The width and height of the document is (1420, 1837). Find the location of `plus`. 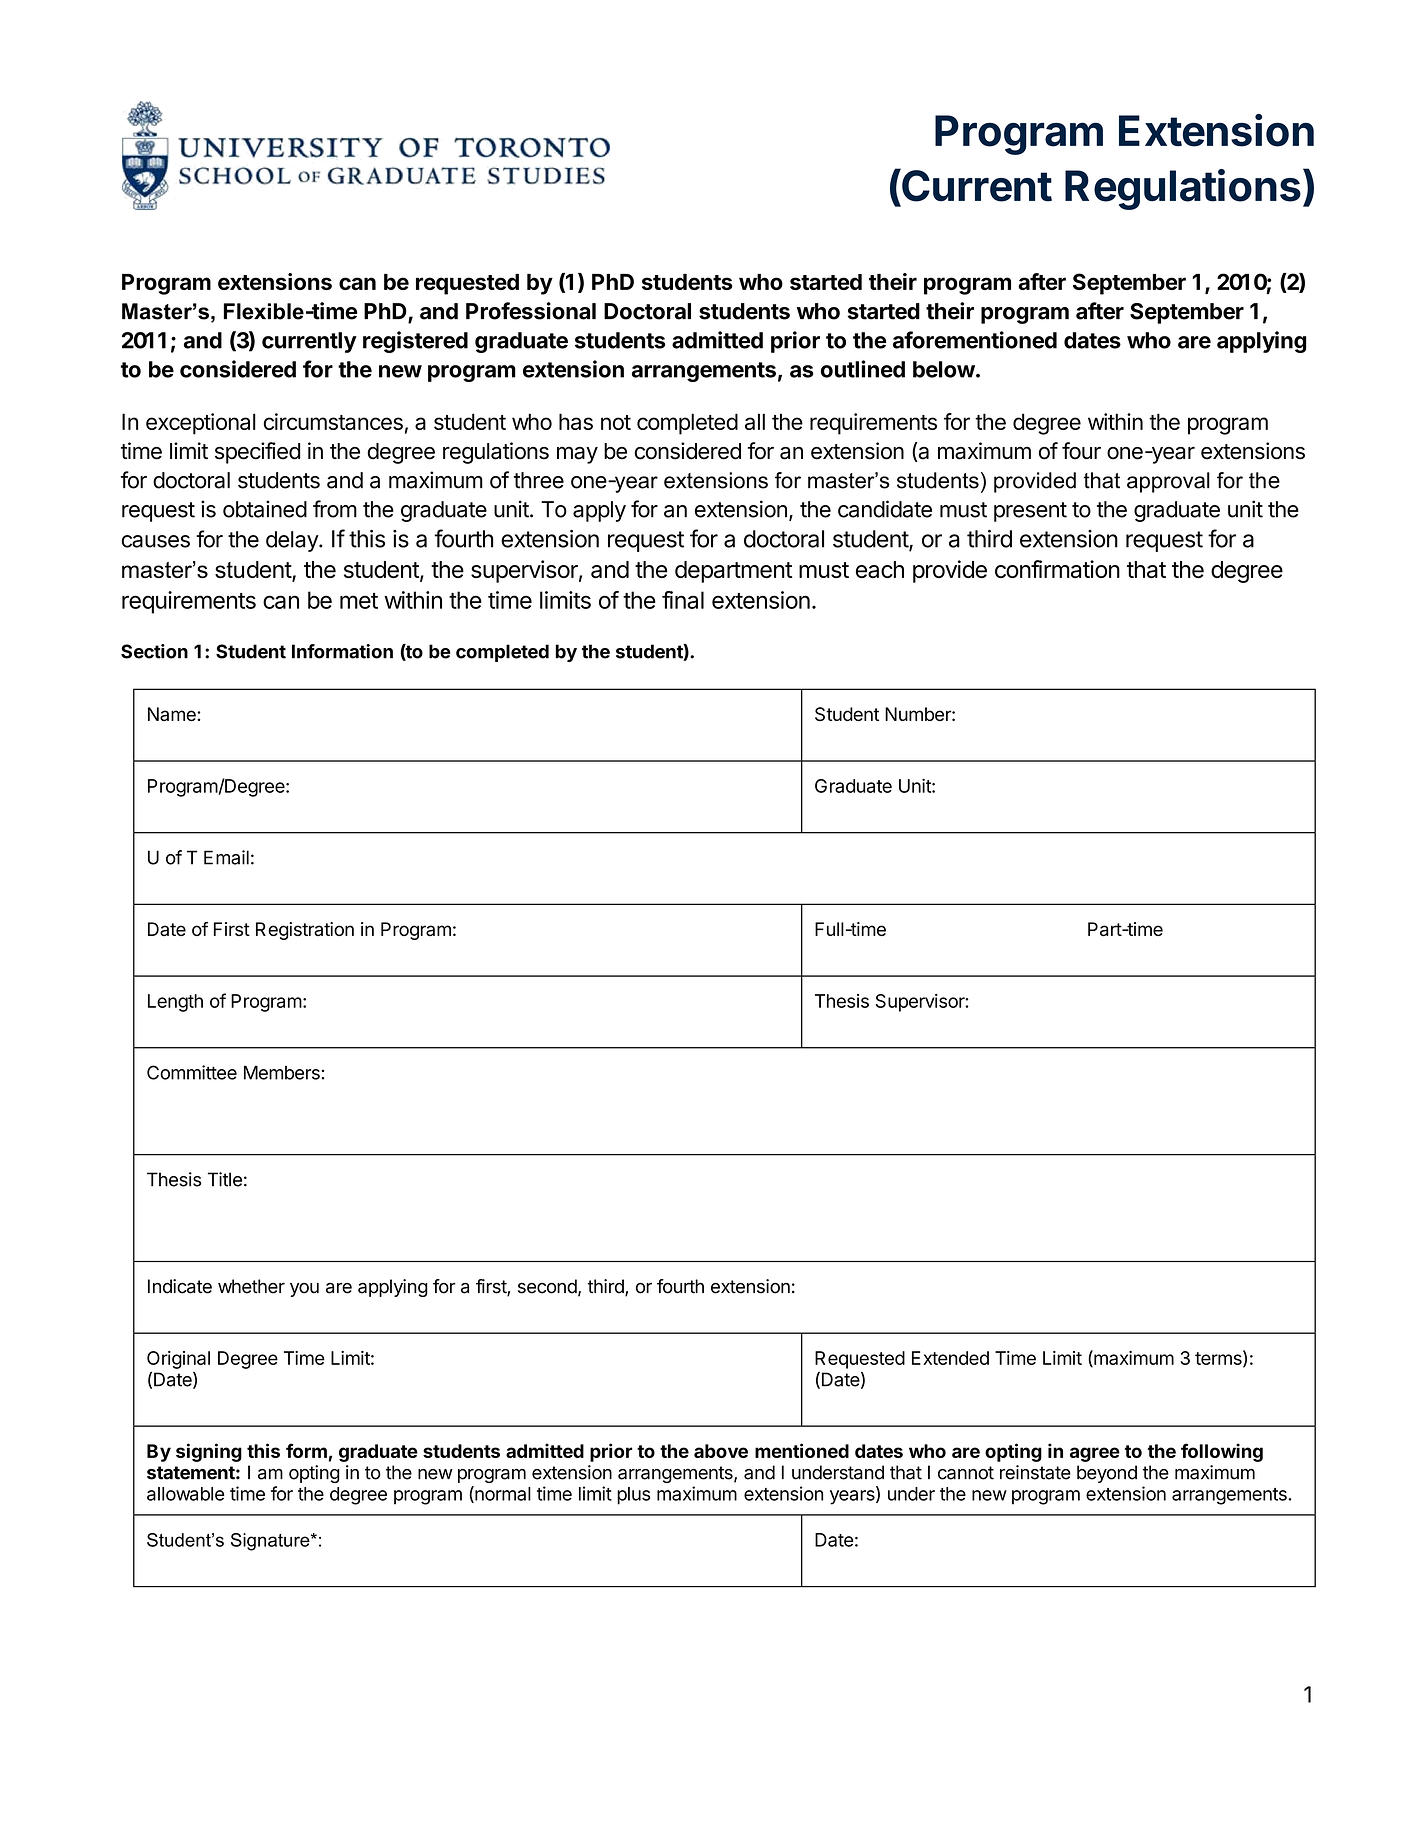

plus is located at coordinates (634, 1496).
